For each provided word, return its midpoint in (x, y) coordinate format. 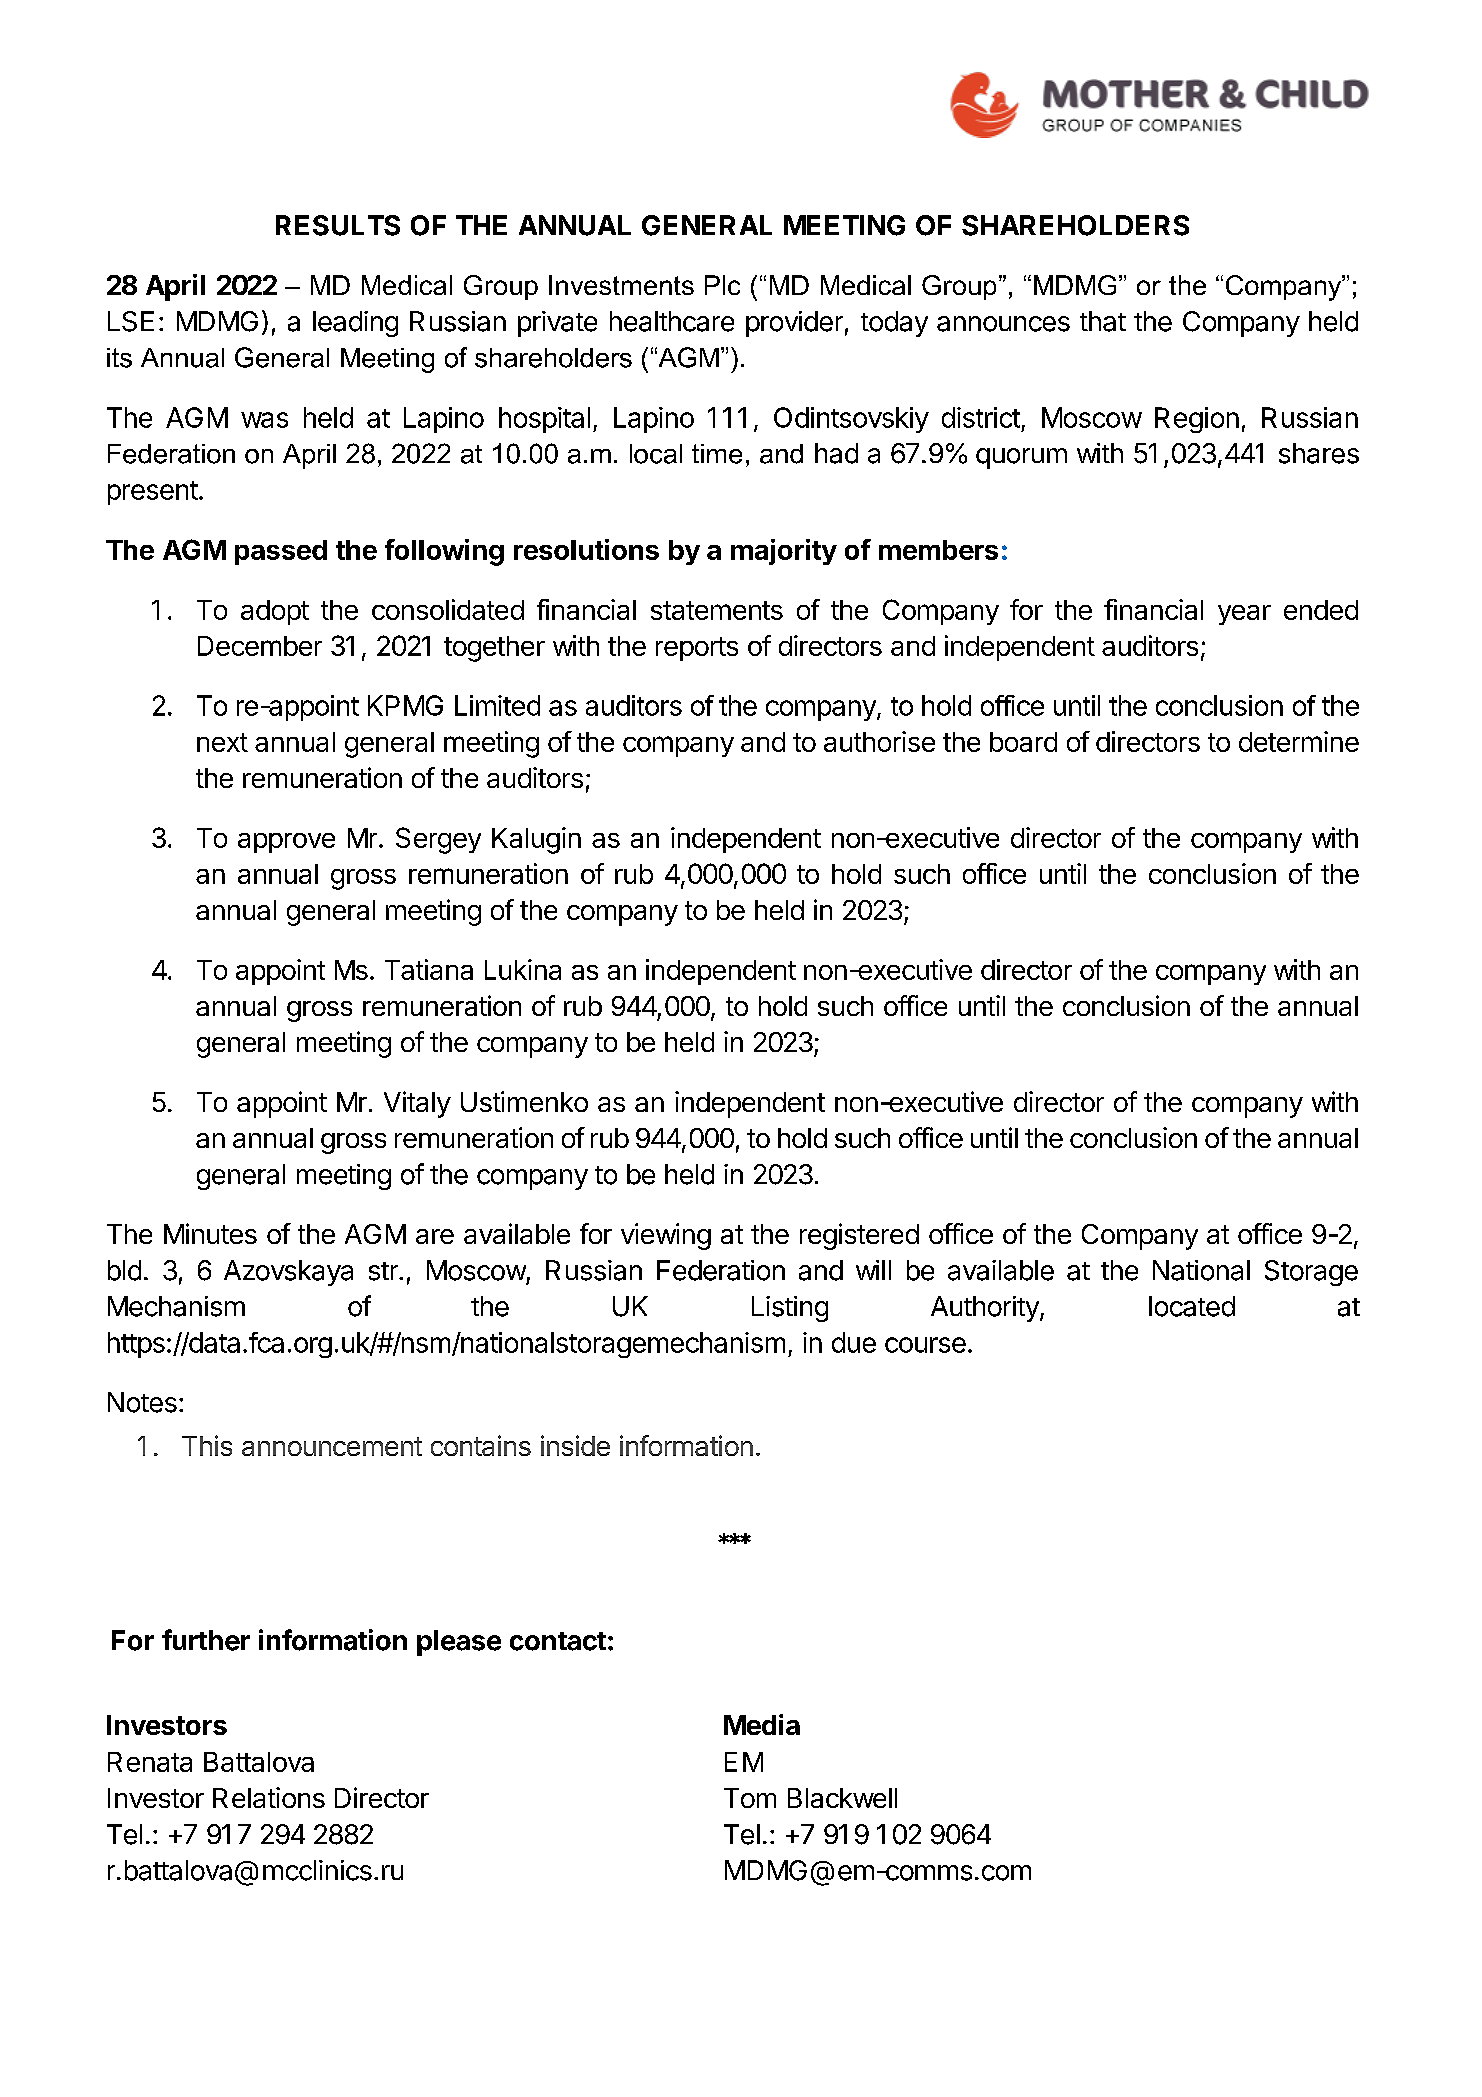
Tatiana (429, 969)
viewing (666, 1236)
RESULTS (338, 225)
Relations (269, 1797)
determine (1299, 741)
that (1103, 321)
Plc (722, 285)
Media (762, 1724)
